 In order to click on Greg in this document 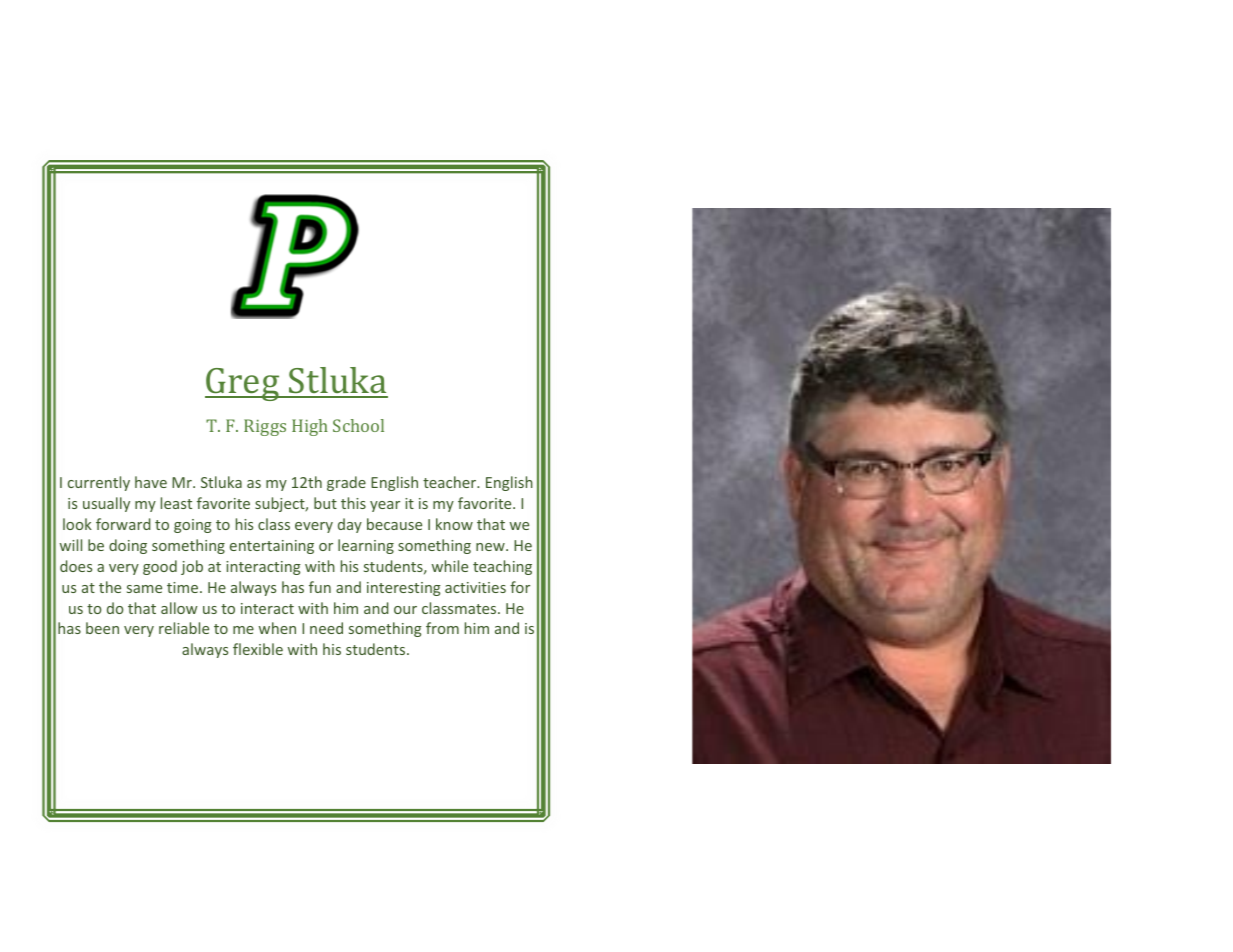, I will do `click(243, 384)`.
